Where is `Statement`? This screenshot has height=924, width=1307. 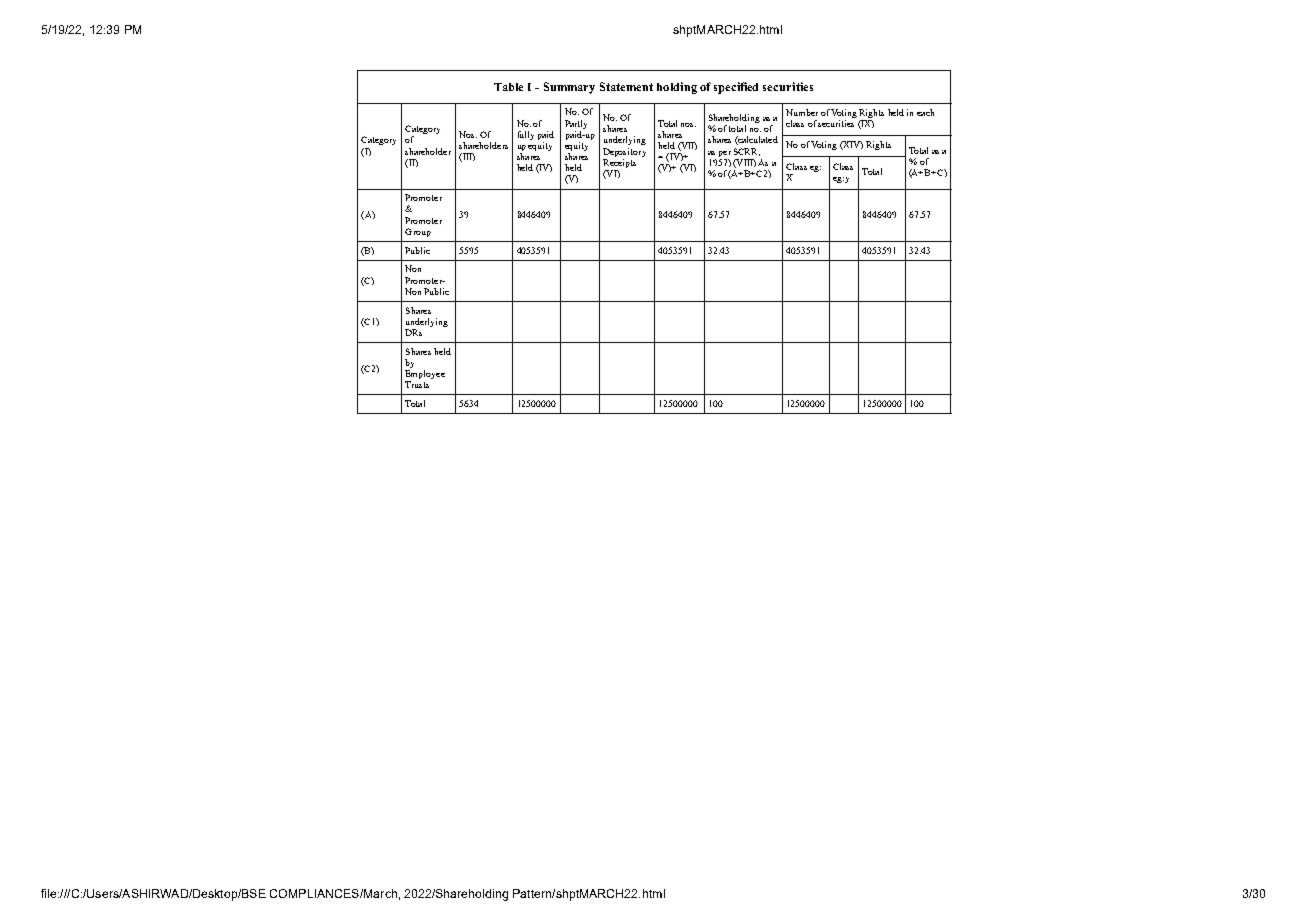 Statement is located at coordinates (626, 86).
